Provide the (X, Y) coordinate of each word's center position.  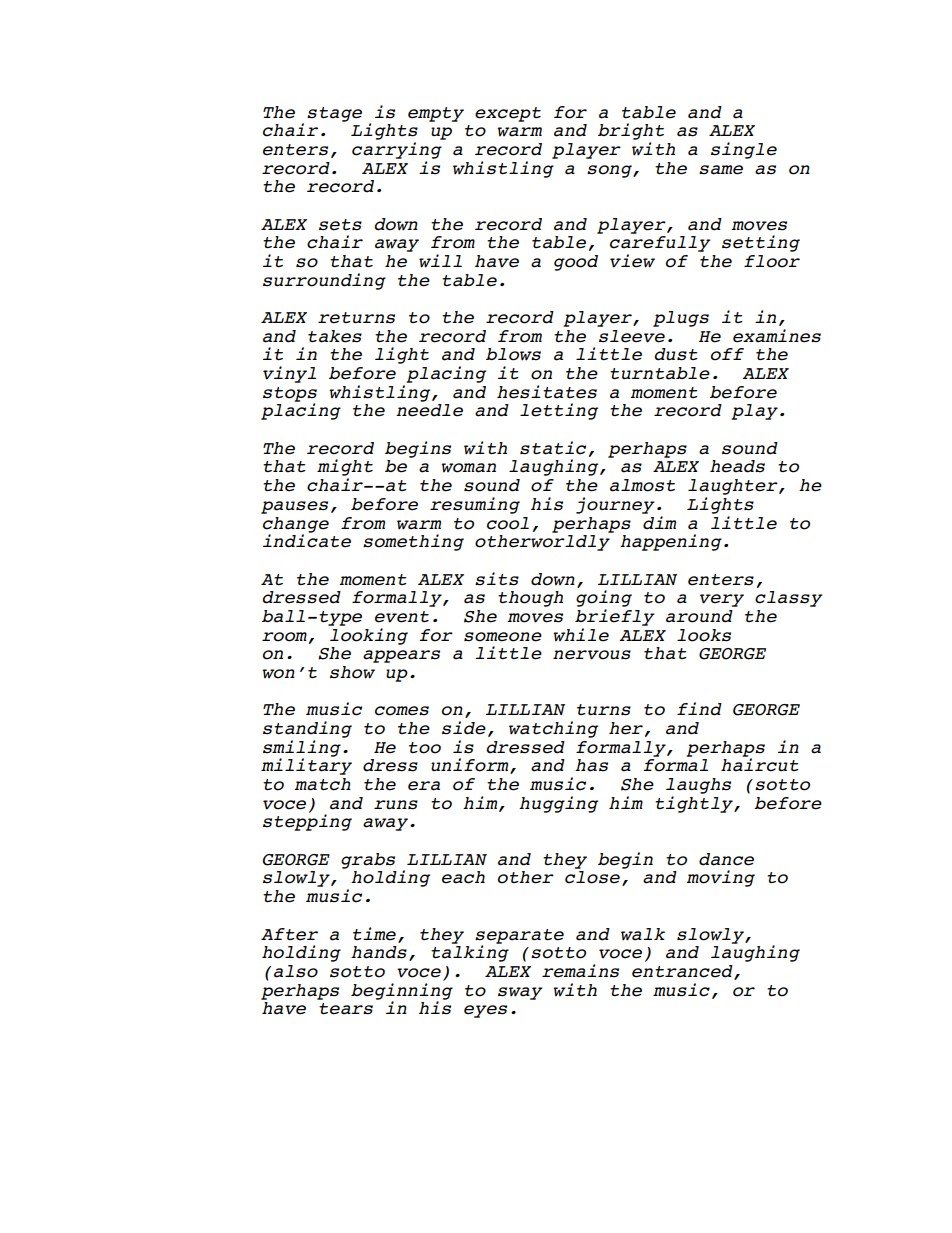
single (744, 150)
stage (334, 114)
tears (346, 1009)
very (722, 600)
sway (520, 993)
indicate (307, 540)
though (530, 599)
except (508, 114)
